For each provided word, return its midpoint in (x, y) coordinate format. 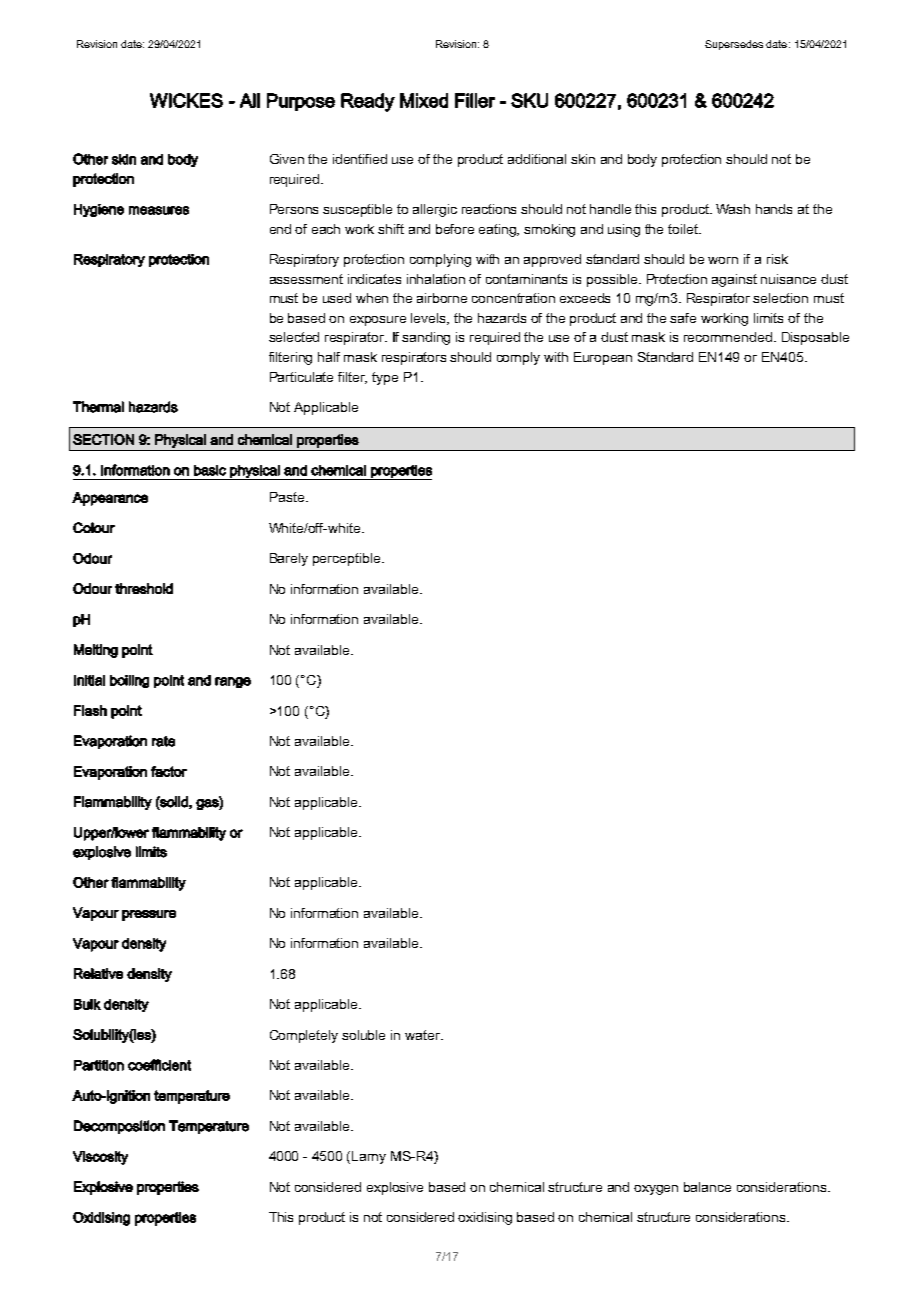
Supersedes (734, 45)
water (424, 1035)
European (603, 358)
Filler (475, 100)
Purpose (301, 102)
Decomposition (119, 1127)
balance (707, 1187)
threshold (144, 588)
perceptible (348, 559)
